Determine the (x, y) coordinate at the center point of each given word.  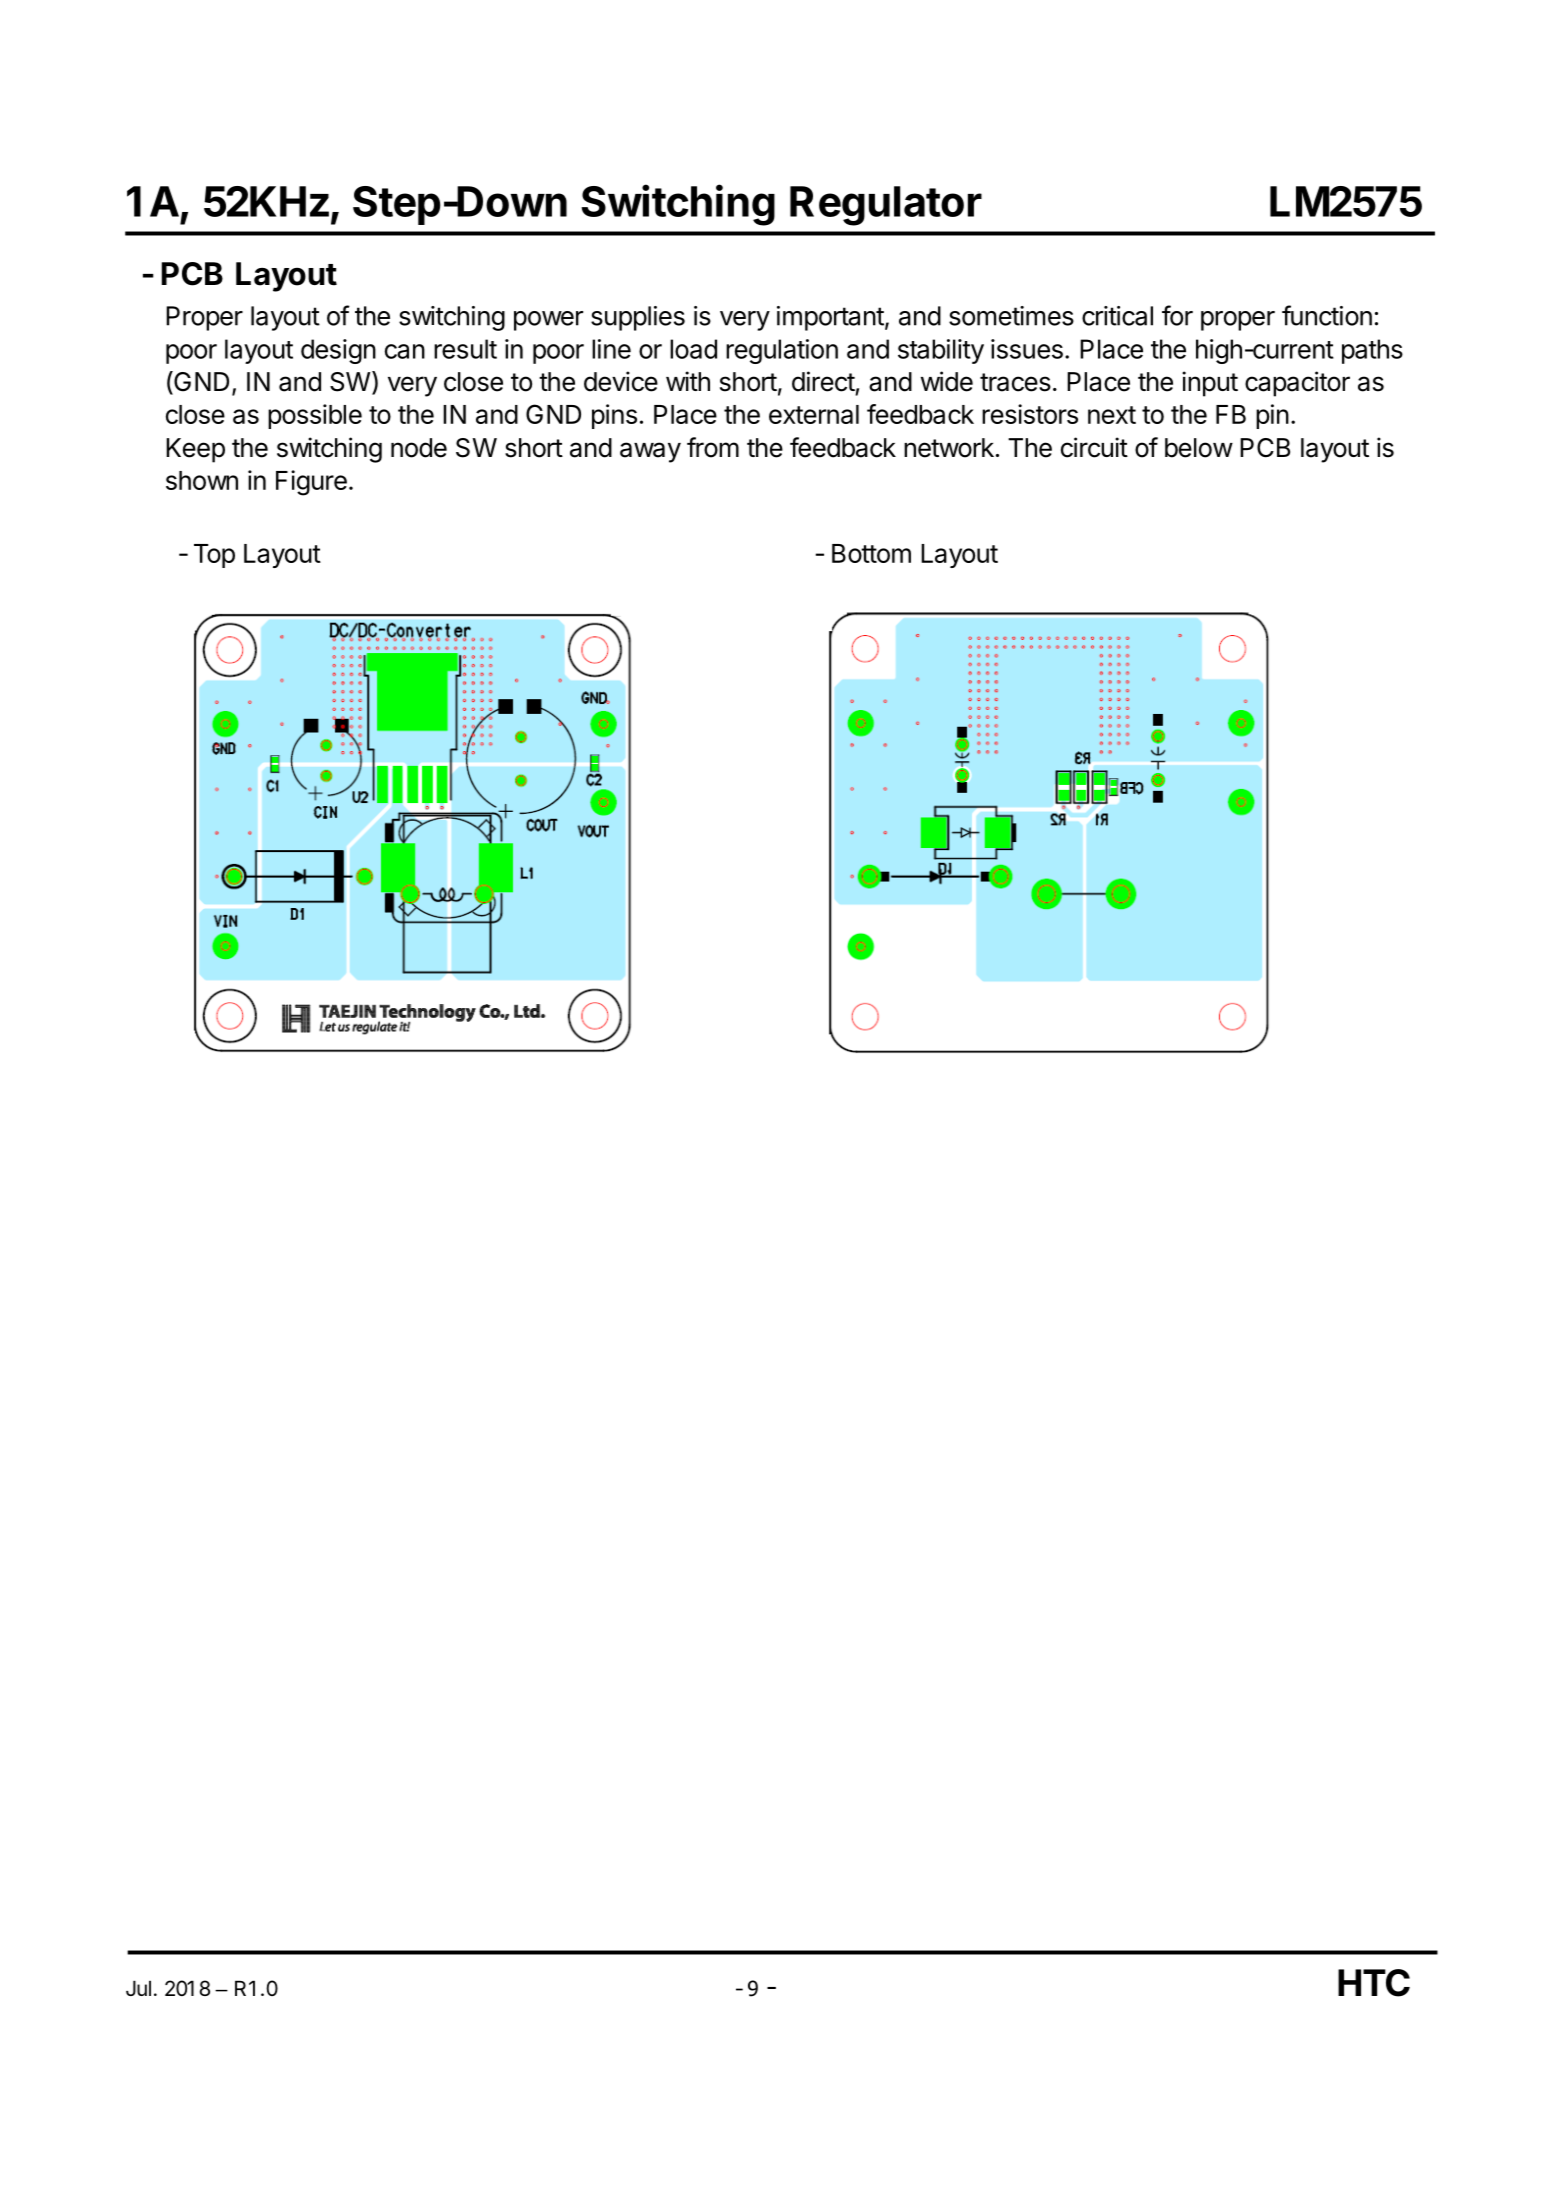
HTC (1374, 1983)
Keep (195, 450)
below (1199, 448)
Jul (138, 1988)
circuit (1094, 447)
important (830, 318)
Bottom (871, 553)
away (650, 452)
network (949, 448)
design (338, 351)
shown (202, 480)
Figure (311, 483)
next (1112, 415)
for (1177, 315)
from (713, 447)
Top (214, 556)
